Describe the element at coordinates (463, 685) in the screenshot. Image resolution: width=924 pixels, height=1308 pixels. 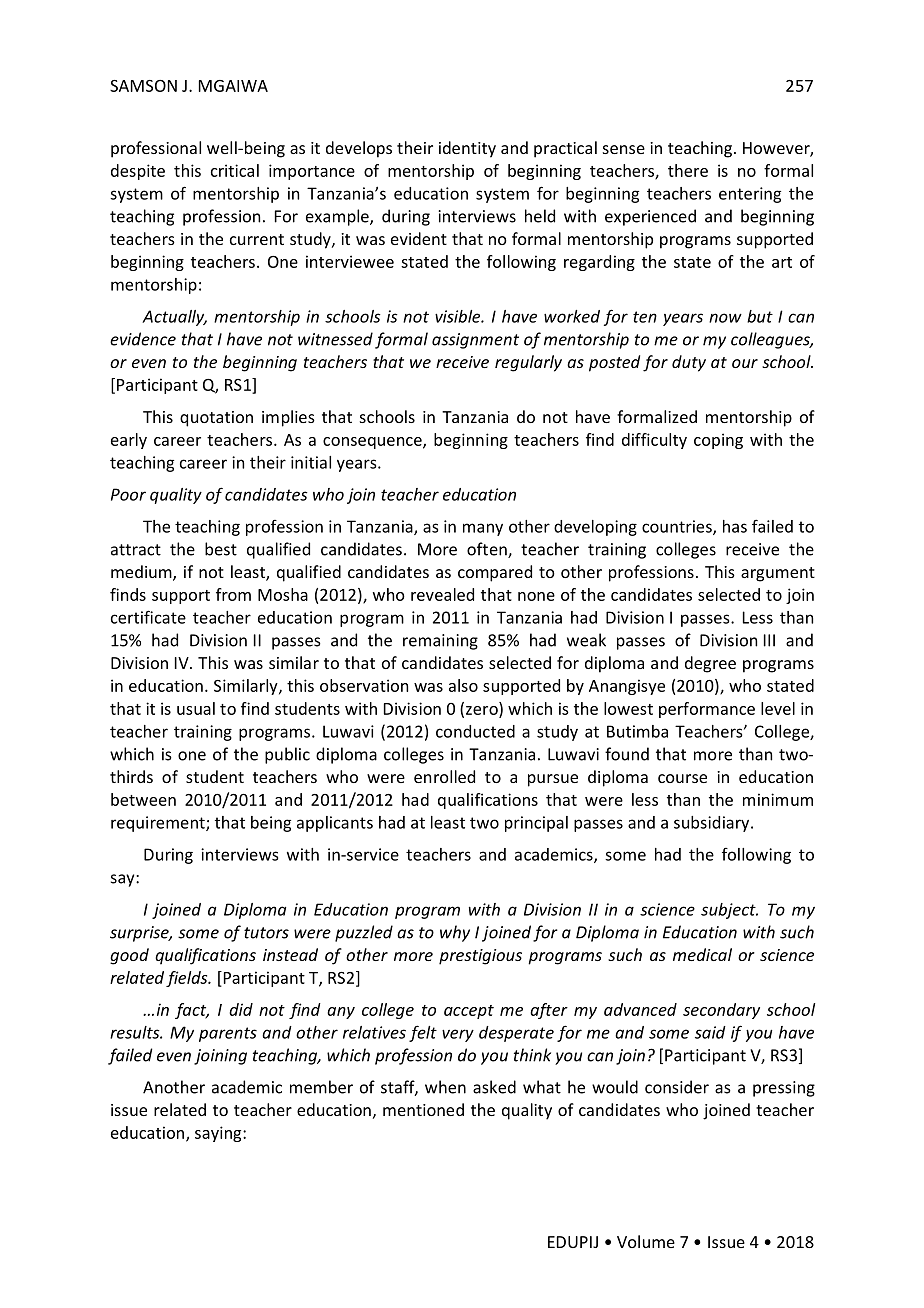
I see `also` at that location.
